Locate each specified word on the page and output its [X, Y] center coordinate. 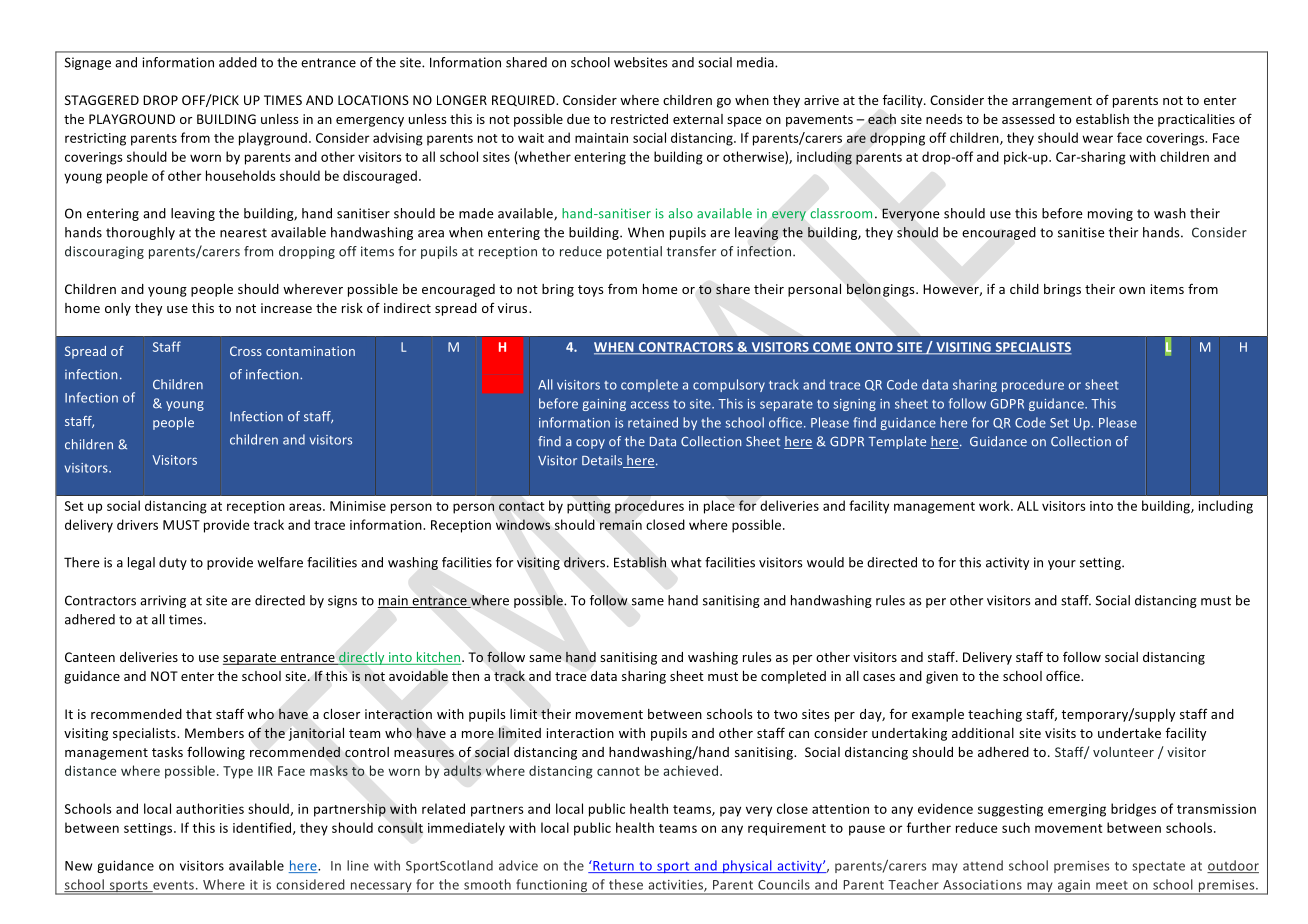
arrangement [1052, 102]
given [942, 677]
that [199, 714]
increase [286, 308]
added [238, 62]
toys [590, 291]
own [1132, 290]
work [995, 505]
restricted [639, 119]
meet [1112, 885]
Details [603, 461]
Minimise [358, 506]
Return [613, 866]
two [786, 714]
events [172, 886]
